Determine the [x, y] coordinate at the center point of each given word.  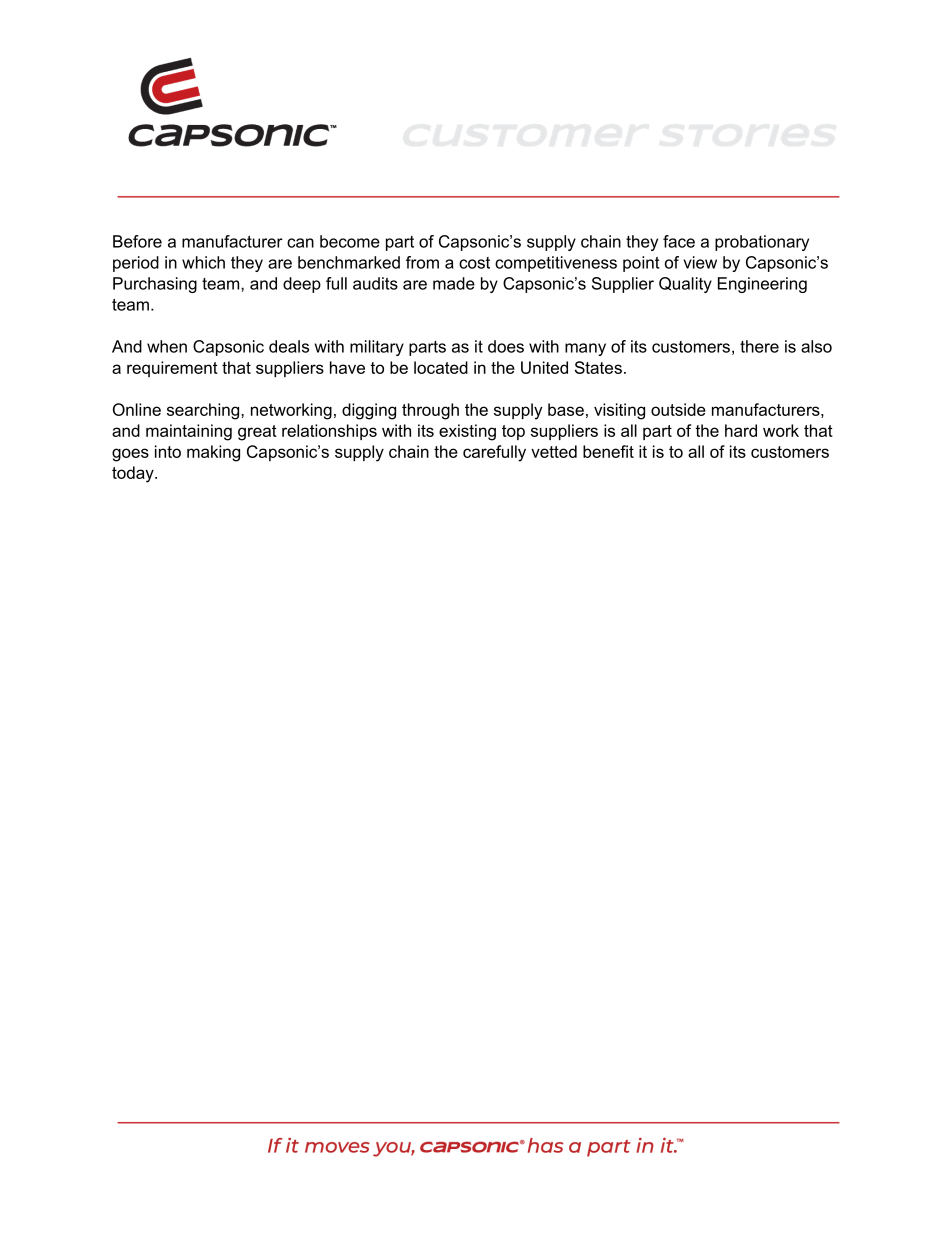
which [203, 262]
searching [204, 411]
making [213, 453]
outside [678, 409]
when [167, 346]
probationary [762, 243]
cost [474, 263]
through [430, 411]
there [759, 346]
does [506, 346]
